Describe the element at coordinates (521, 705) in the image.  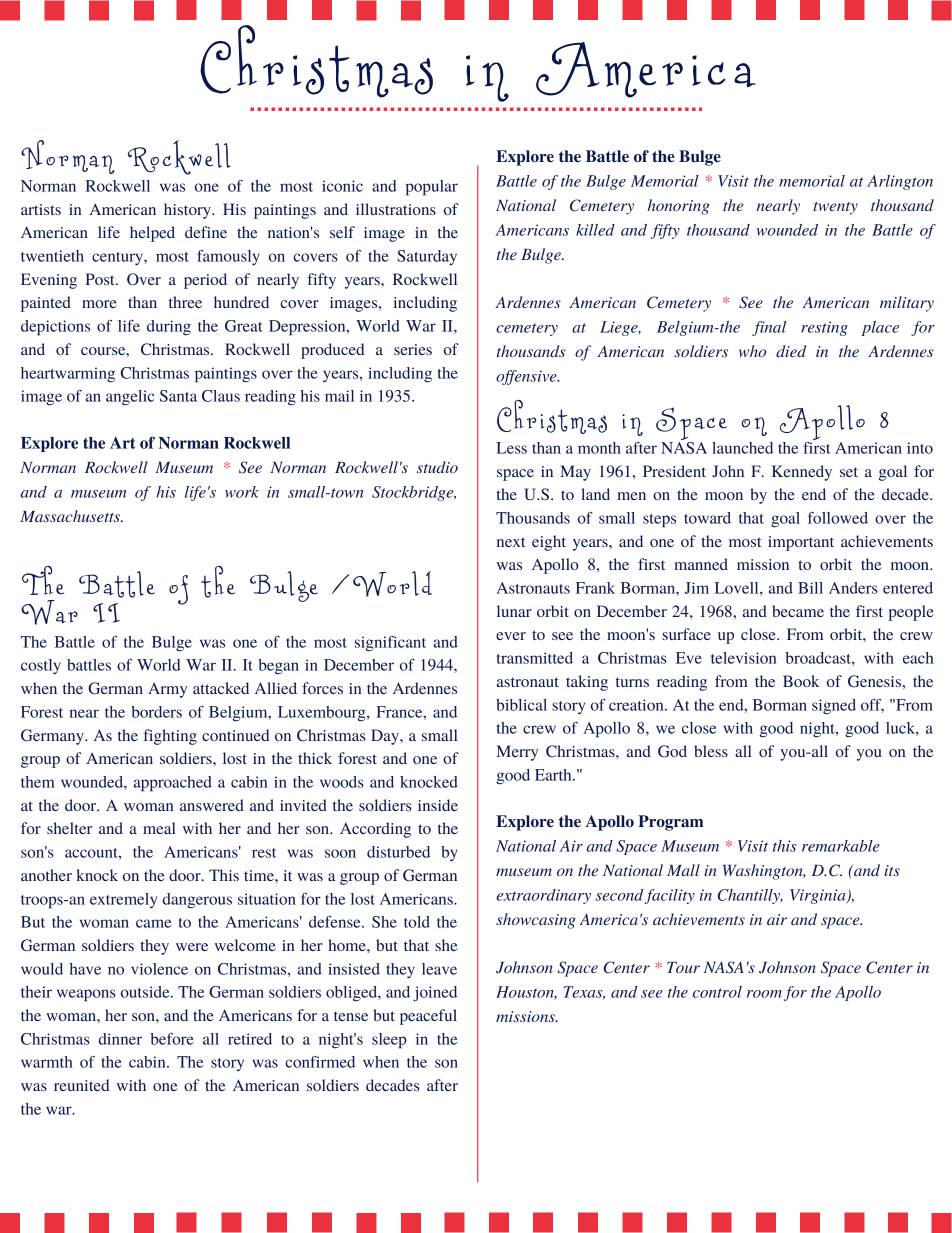
I see `biblical` at that location.
